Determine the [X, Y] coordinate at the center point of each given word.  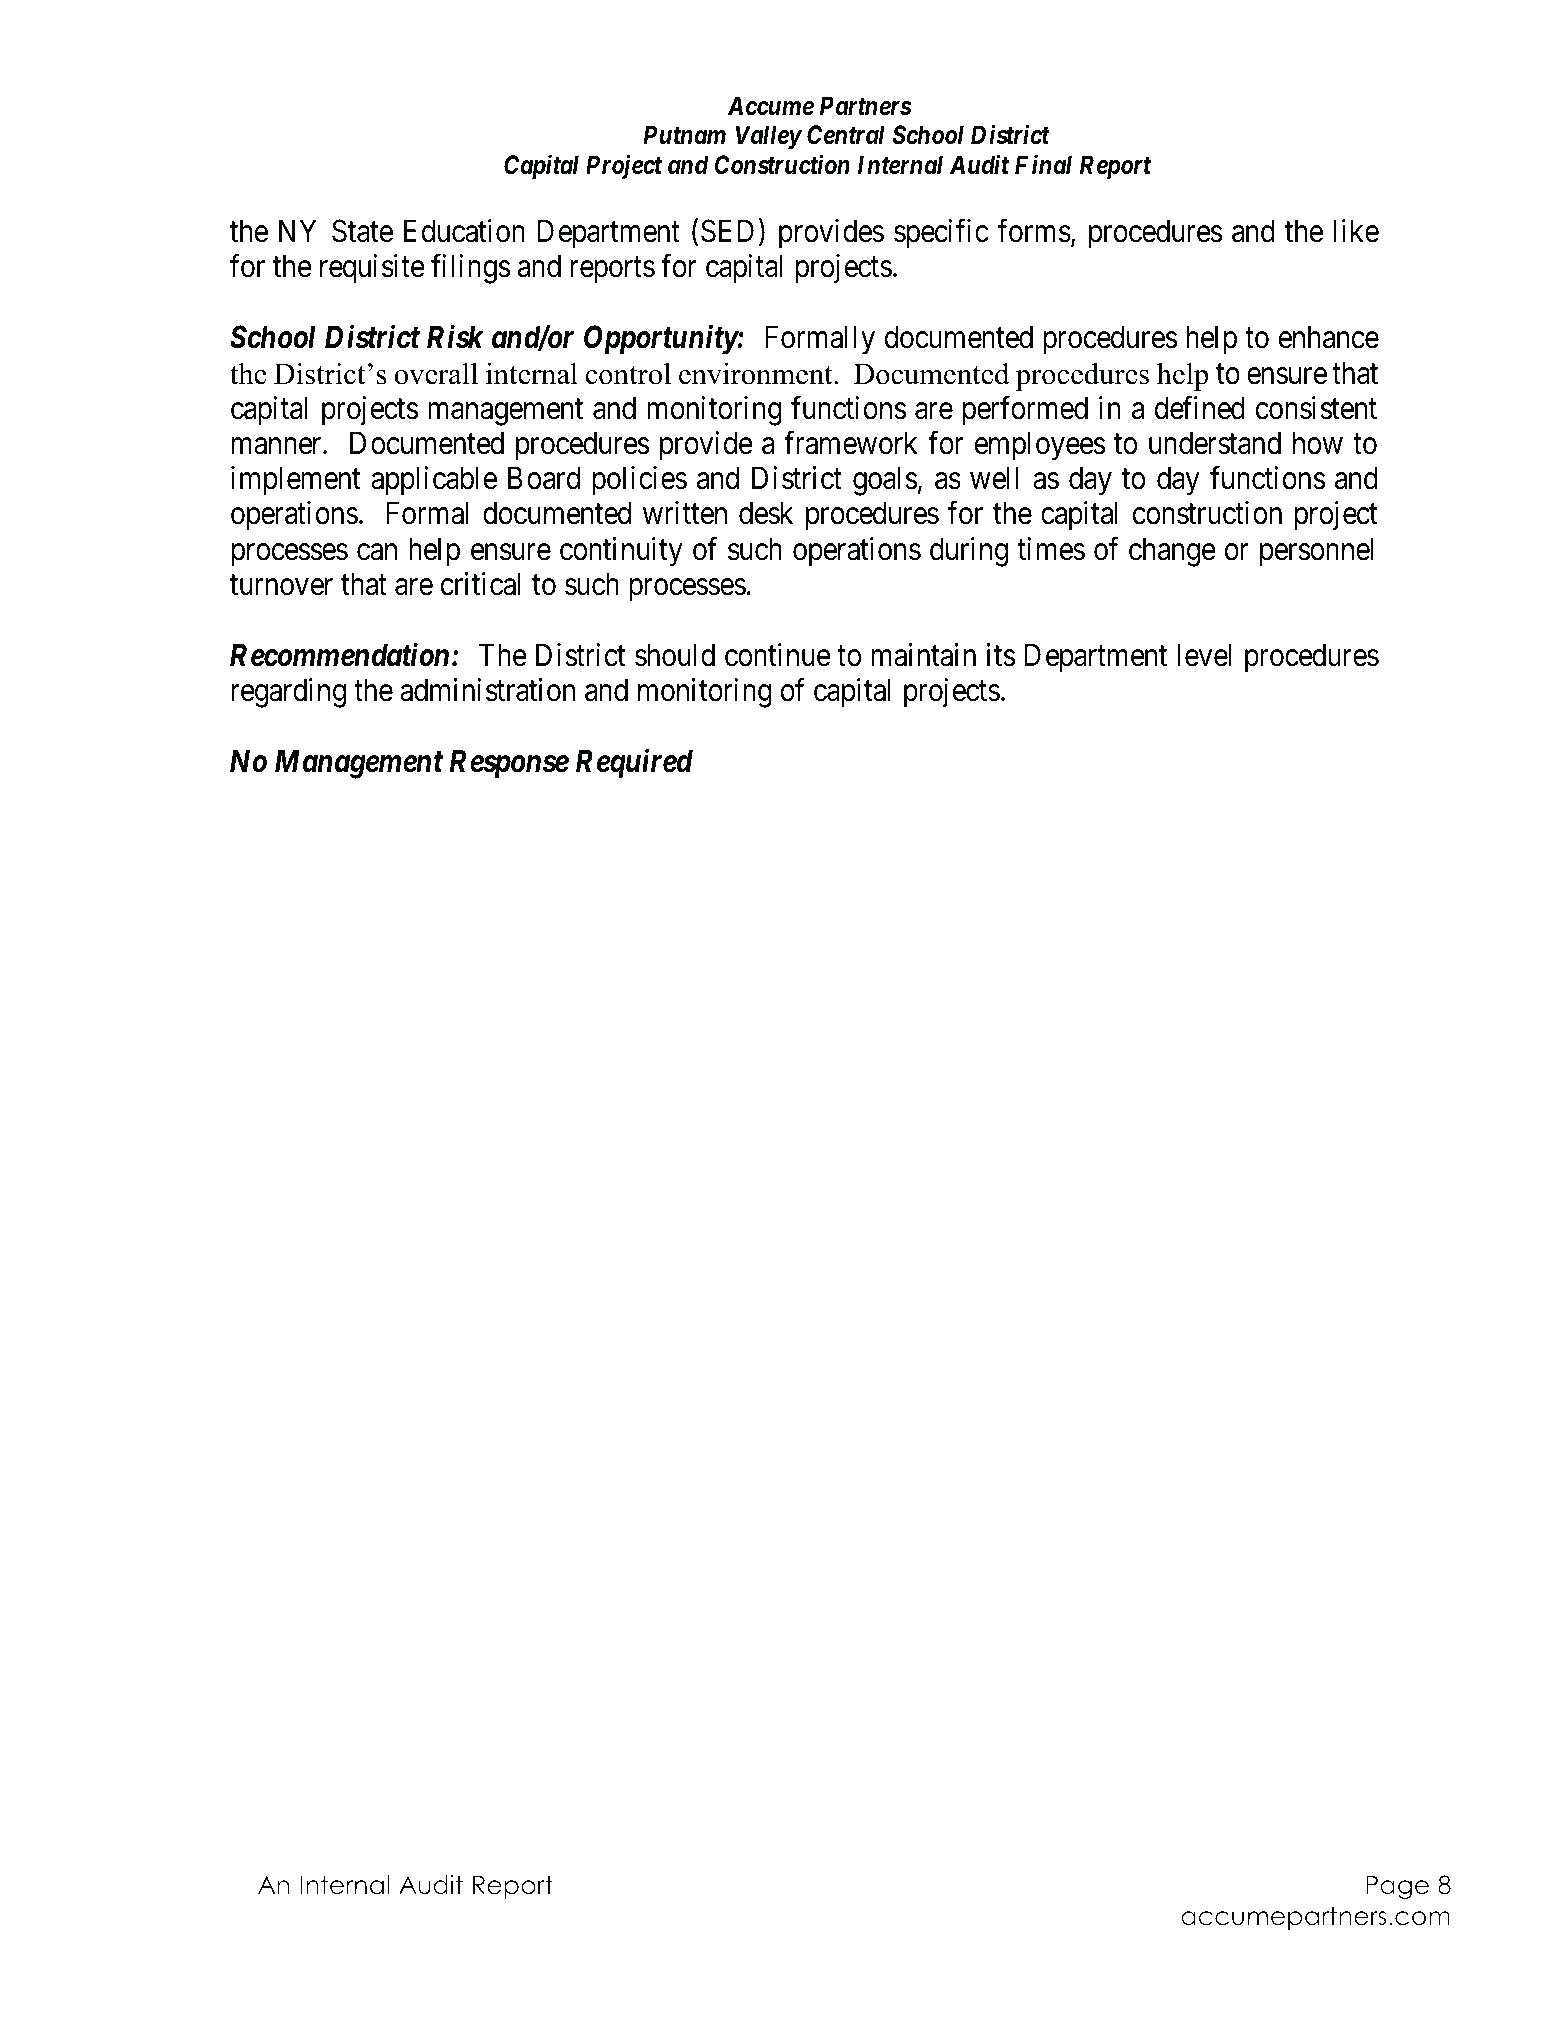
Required [634, 764]
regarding [289, 693]
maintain [924, 655]
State [362, 231]
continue [778, 655]
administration [488, 690]
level [1204, 655]
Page [1397, 1888]
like [1356, 231]
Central [846, 135]
